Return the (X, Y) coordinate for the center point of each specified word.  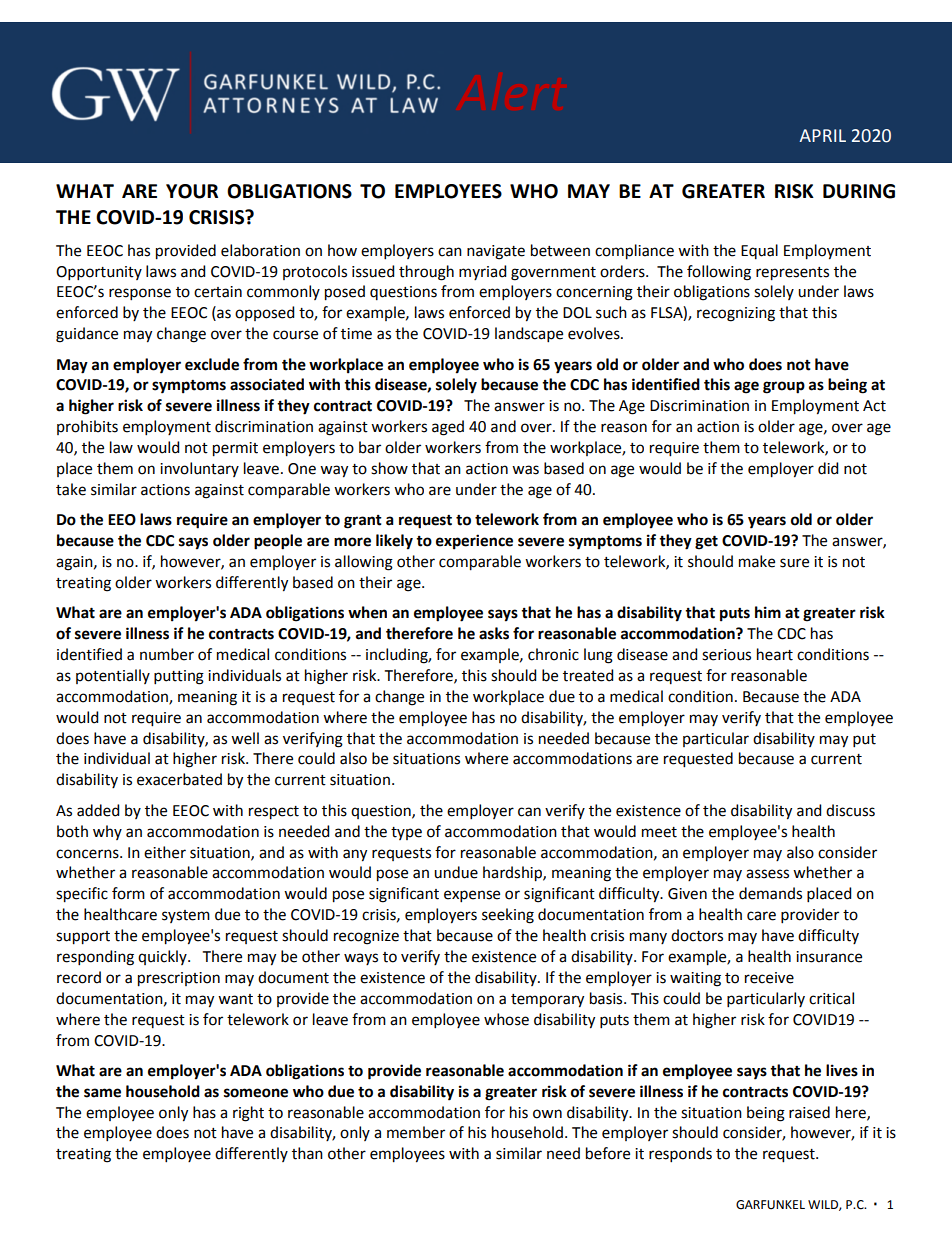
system (186, 916)
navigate (496, 252)
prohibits (87, 427)
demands (770, 893)
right (248, 1114)
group (784, 387)
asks (494, 633)
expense (472, 896)
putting (179, 677)
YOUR (192, 191)
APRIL (822, 135)
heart (775, 654)
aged (448, 428)
